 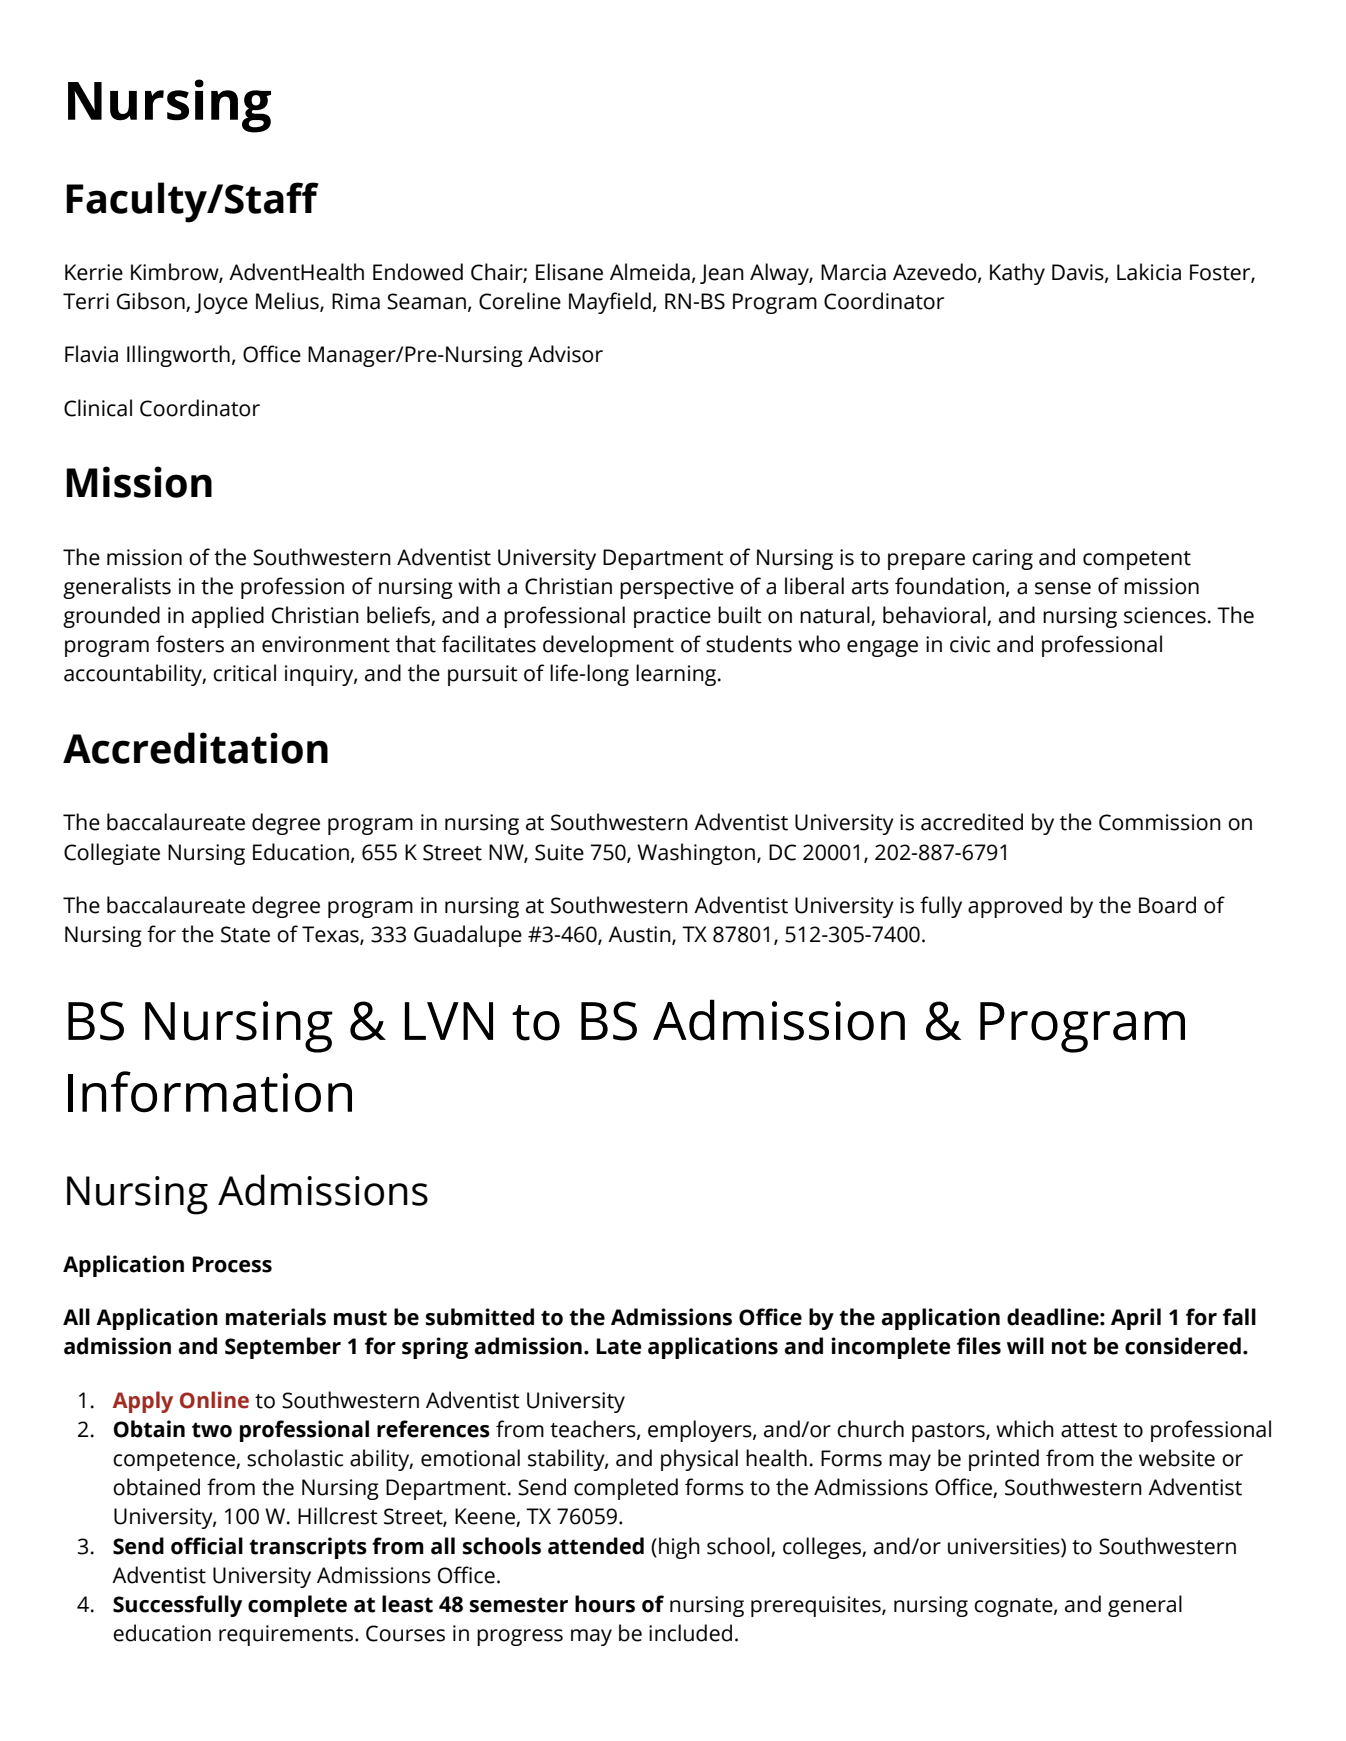 I want to click on official, so click(x=207, y=1546).
